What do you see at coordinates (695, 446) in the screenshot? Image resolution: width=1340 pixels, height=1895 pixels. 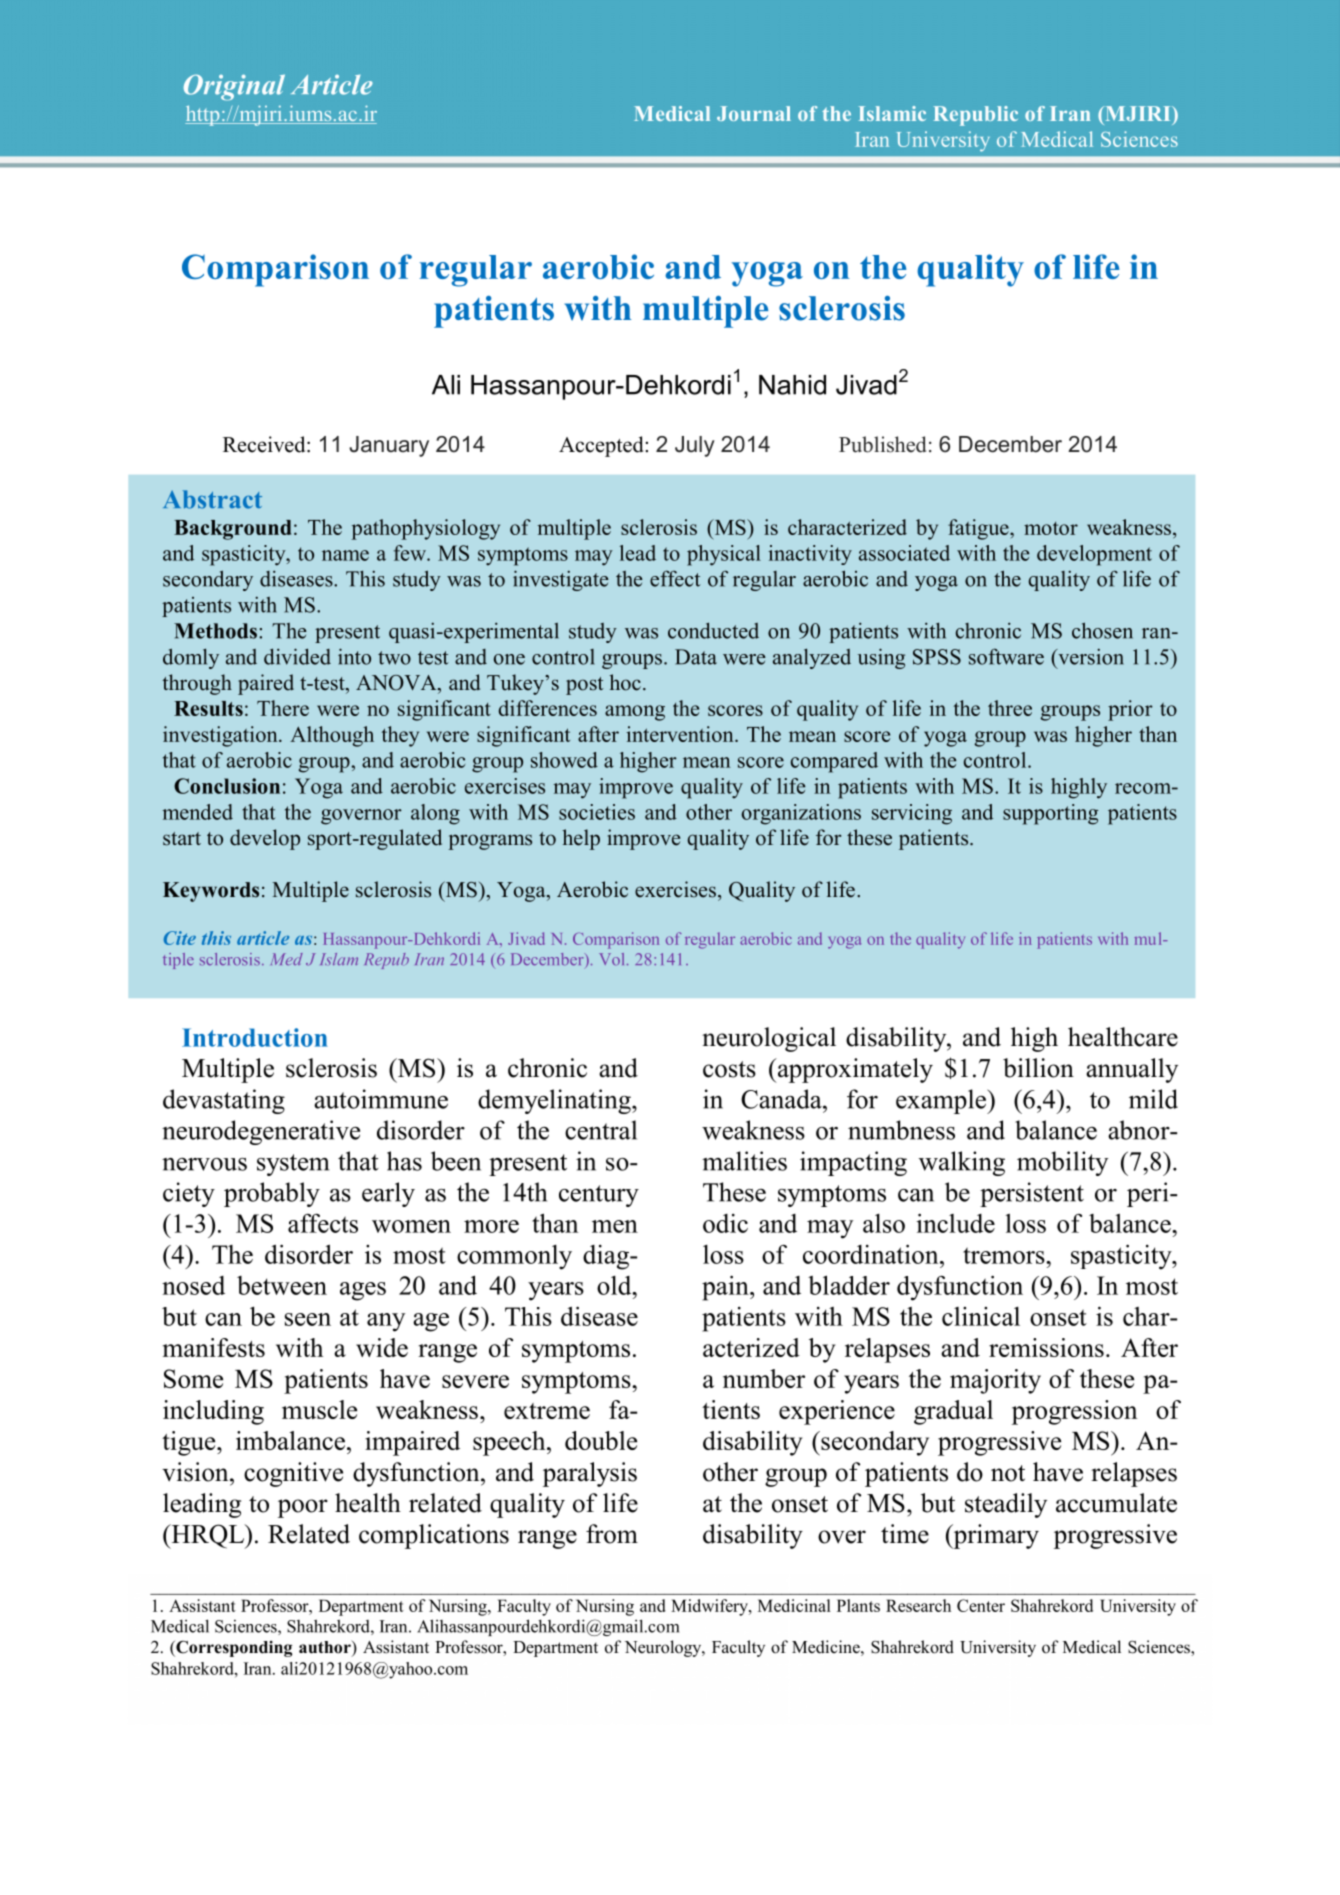 I see `July` at bounding box center [695, 446].
